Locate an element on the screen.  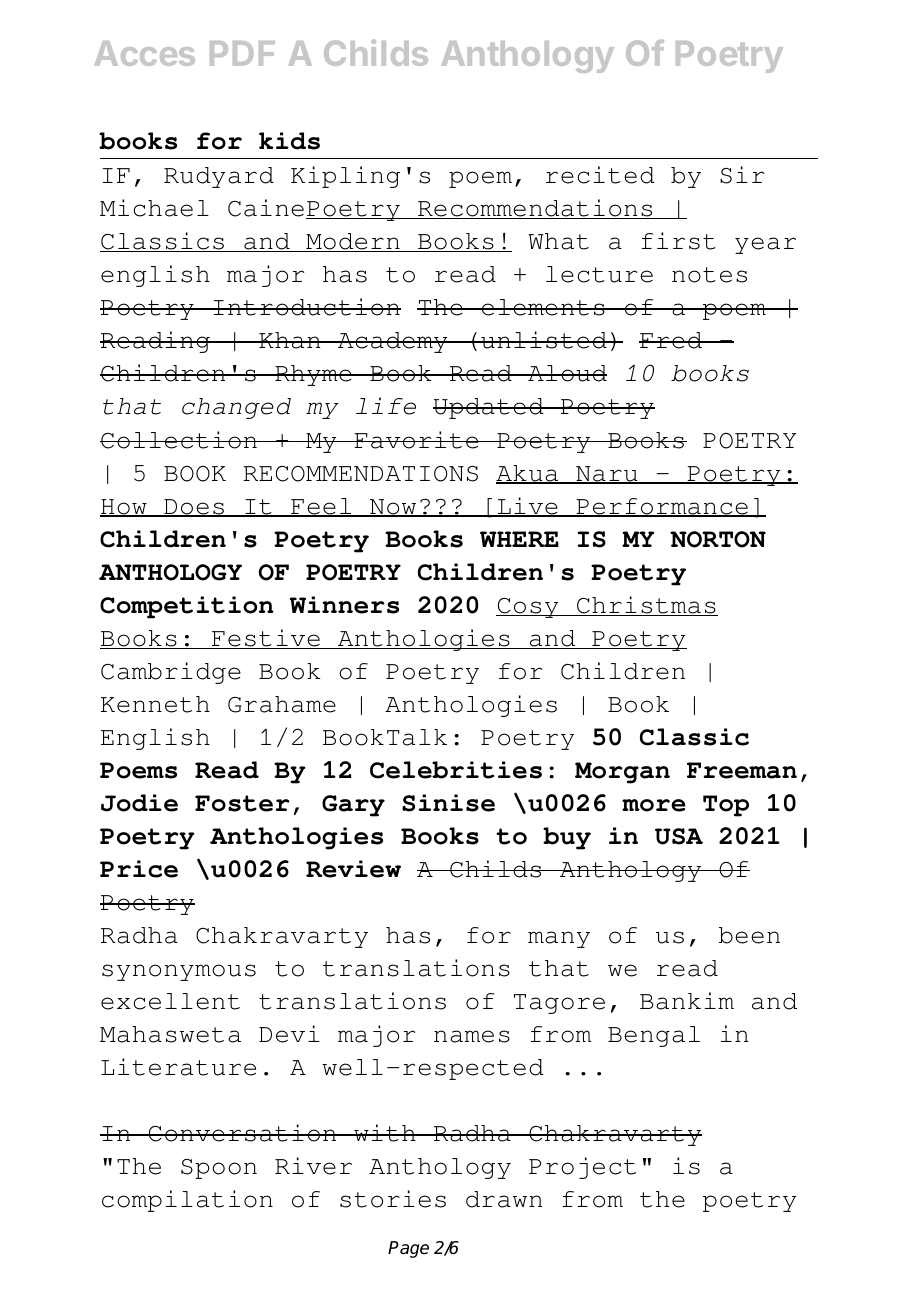
compilation is located at coordinates (187, 1201).
